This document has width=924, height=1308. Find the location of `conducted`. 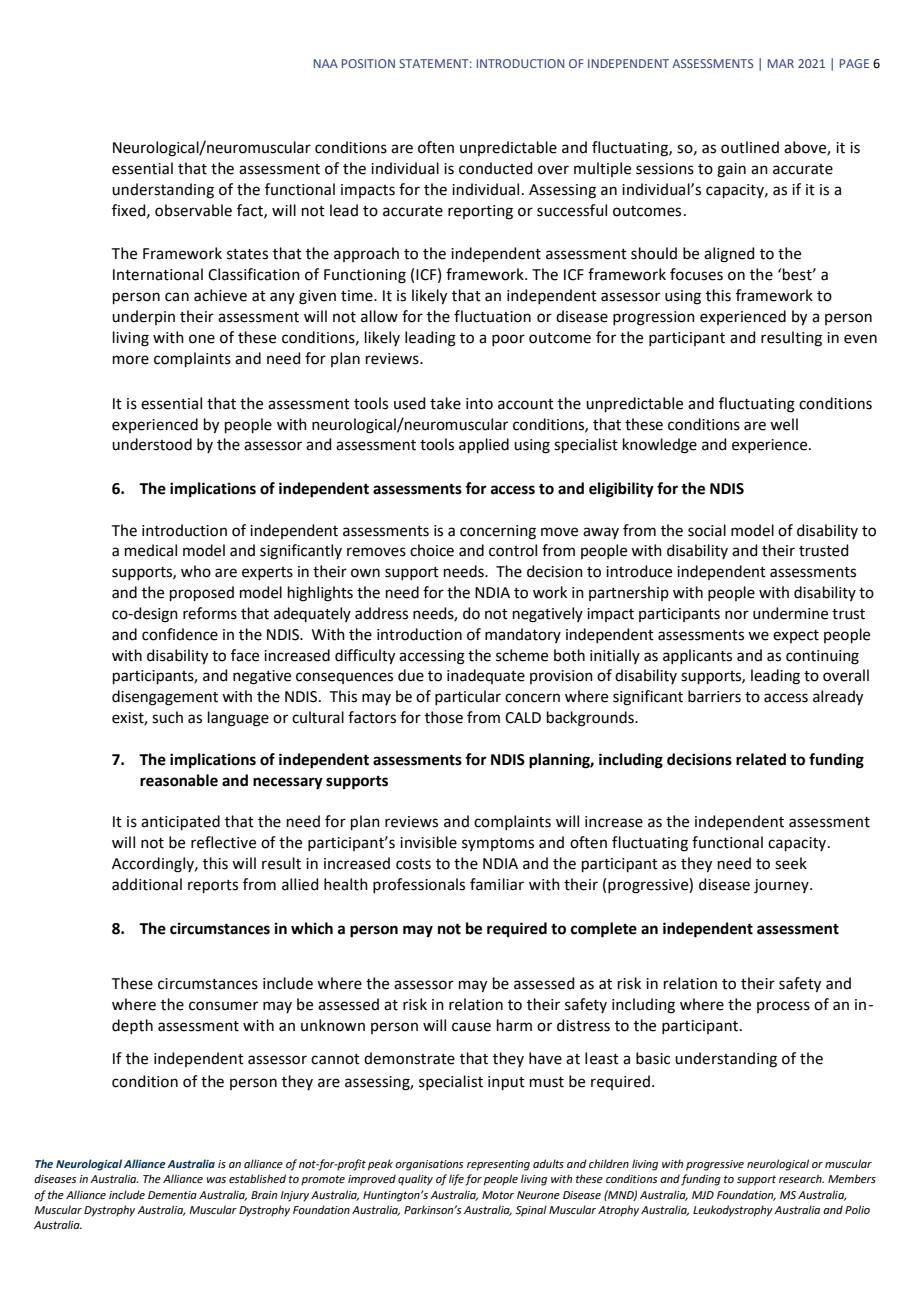

conducted is located at coordinates (496, 168).
